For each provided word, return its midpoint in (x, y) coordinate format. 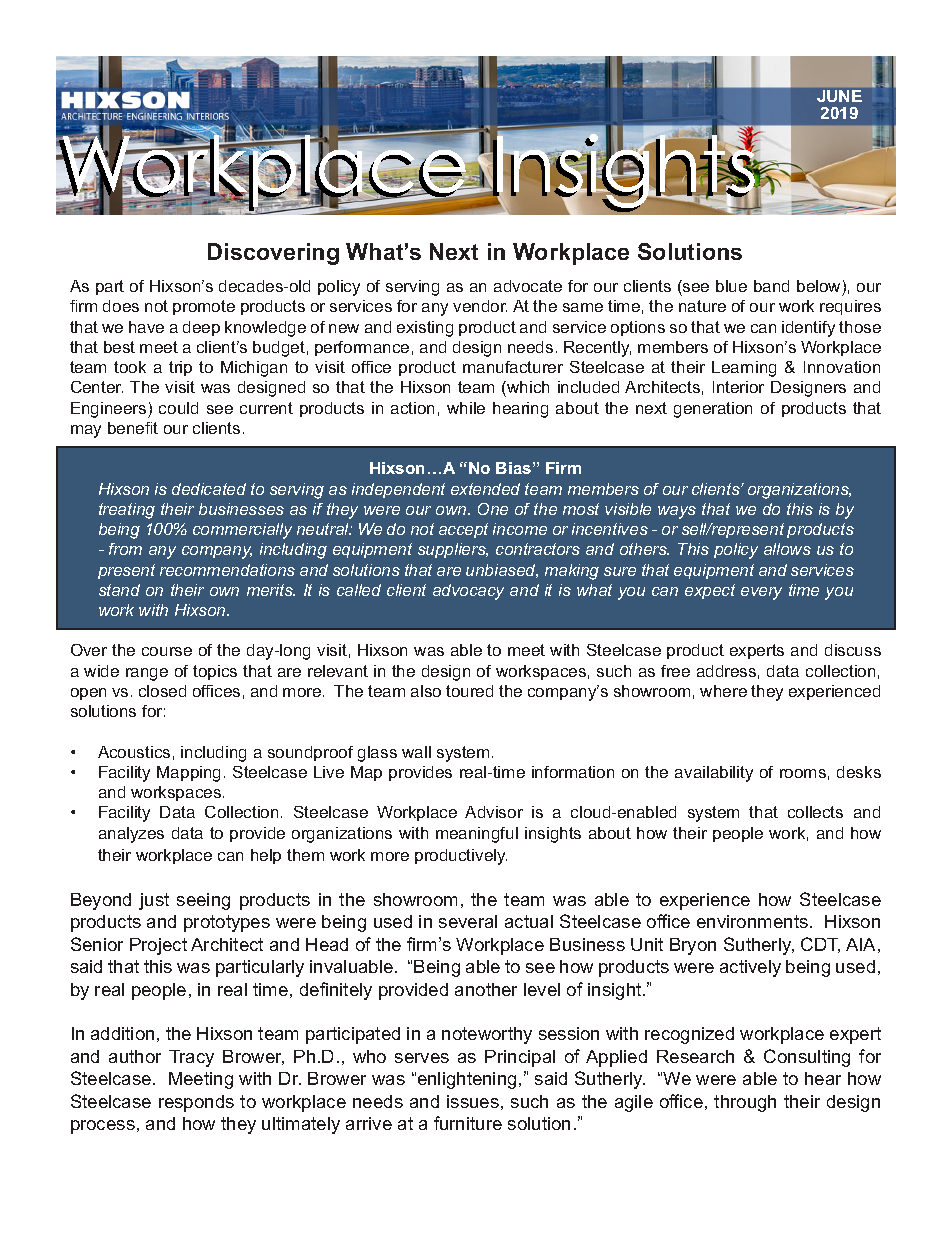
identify (808, 329)
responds (196, 1103)
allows (787, 549)
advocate (528, 286)
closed (162, 691)
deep (201, 328)
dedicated (209, 489)
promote (204, 307)
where (723, 691)
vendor (480, 306)
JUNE (839, 96)
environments (752, 921)
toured (469, 691)
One (493, 509)
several (468, 921)
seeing (203, 901)
